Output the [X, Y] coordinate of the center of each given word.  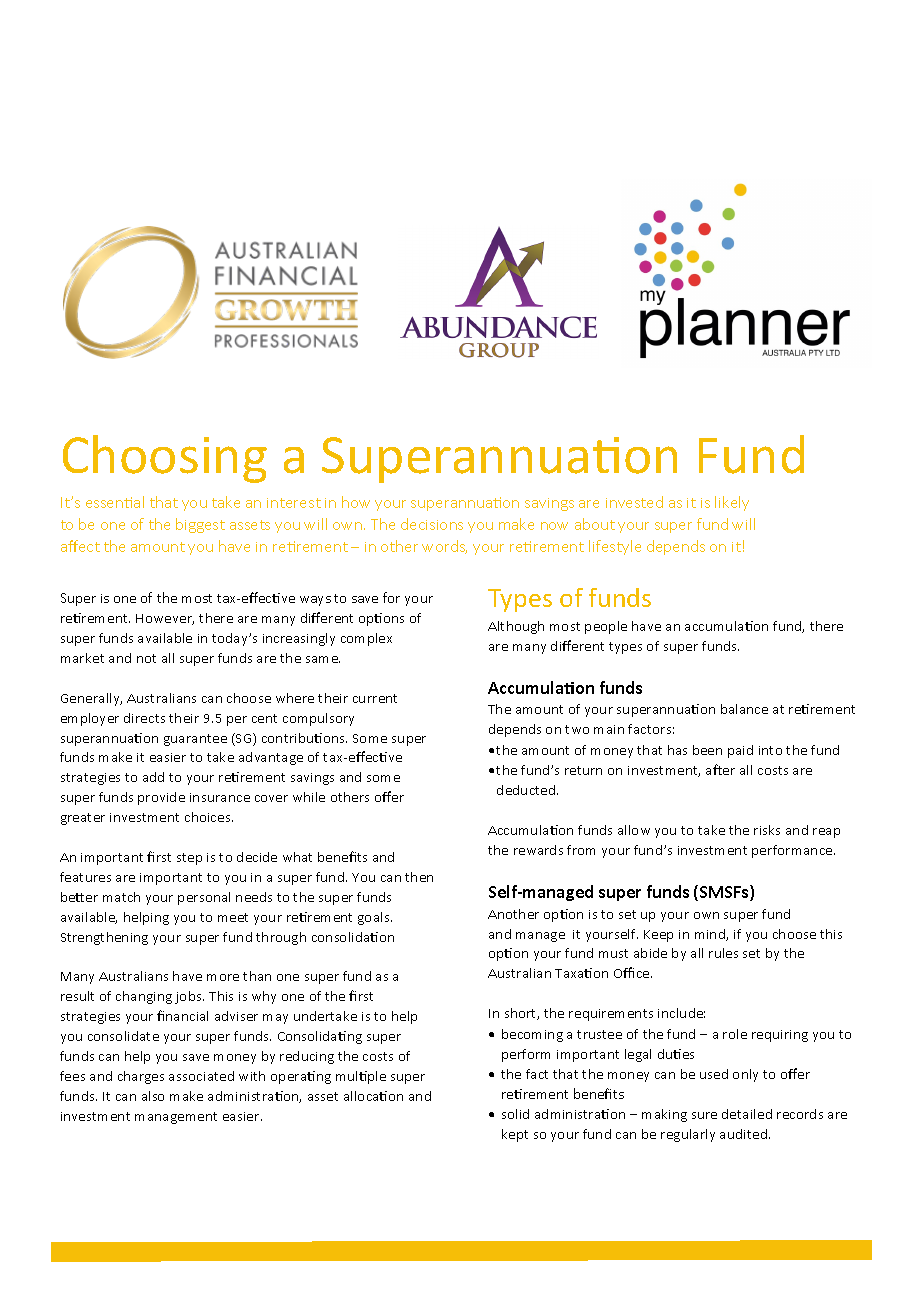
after [720, 769]
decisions [432, 524]
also [153, 1096]
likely [732, 503]
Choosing [165, 459]
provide [161, 798]
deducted [527, 790]
